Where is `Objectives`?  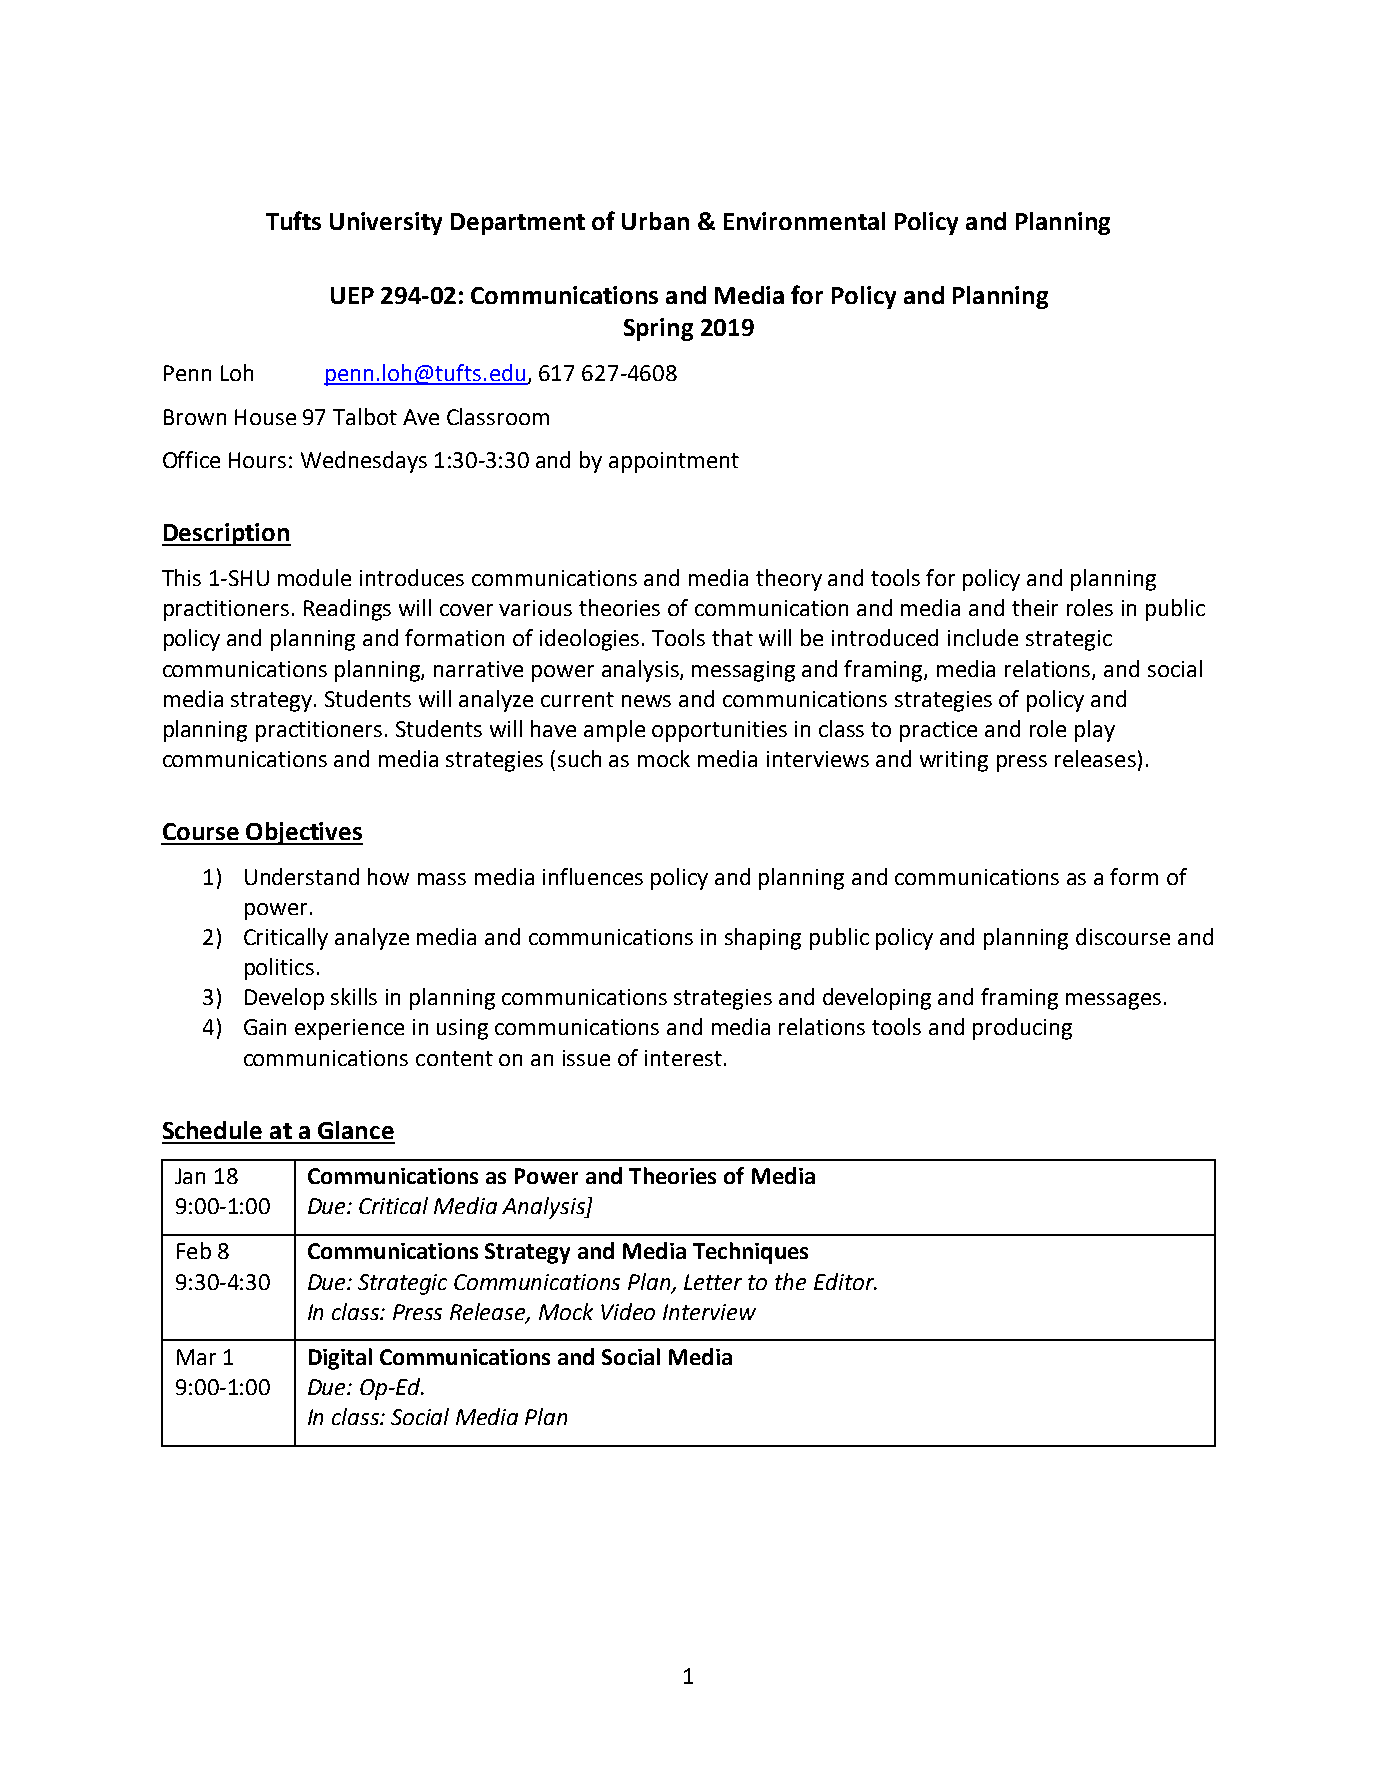 Objectives is located at coordinates (303, 833).
